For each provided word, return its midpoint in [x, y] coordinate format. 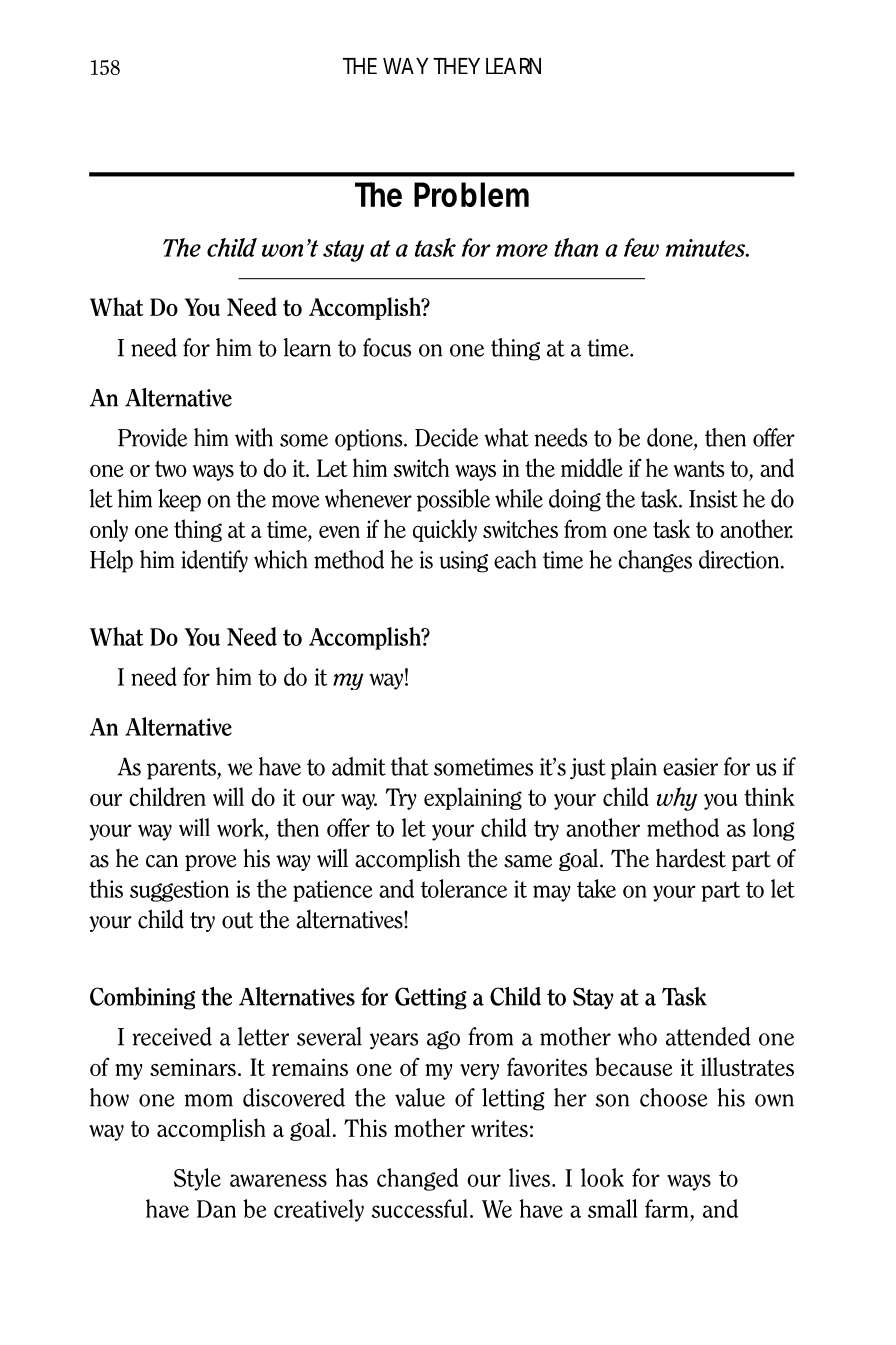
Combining [142, 998]
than [576, 247]
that [410, 766]
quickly [445, 530]
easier [690, 767]
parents [182, 769]
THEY [456, 66]
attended [708, 1036]
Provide [152, 437]
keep [179, 500]
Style [197, 1179]
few [641, 247]
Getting [431, 998]
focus [387, 347]
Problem [471, 194]
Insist [713, 499]
